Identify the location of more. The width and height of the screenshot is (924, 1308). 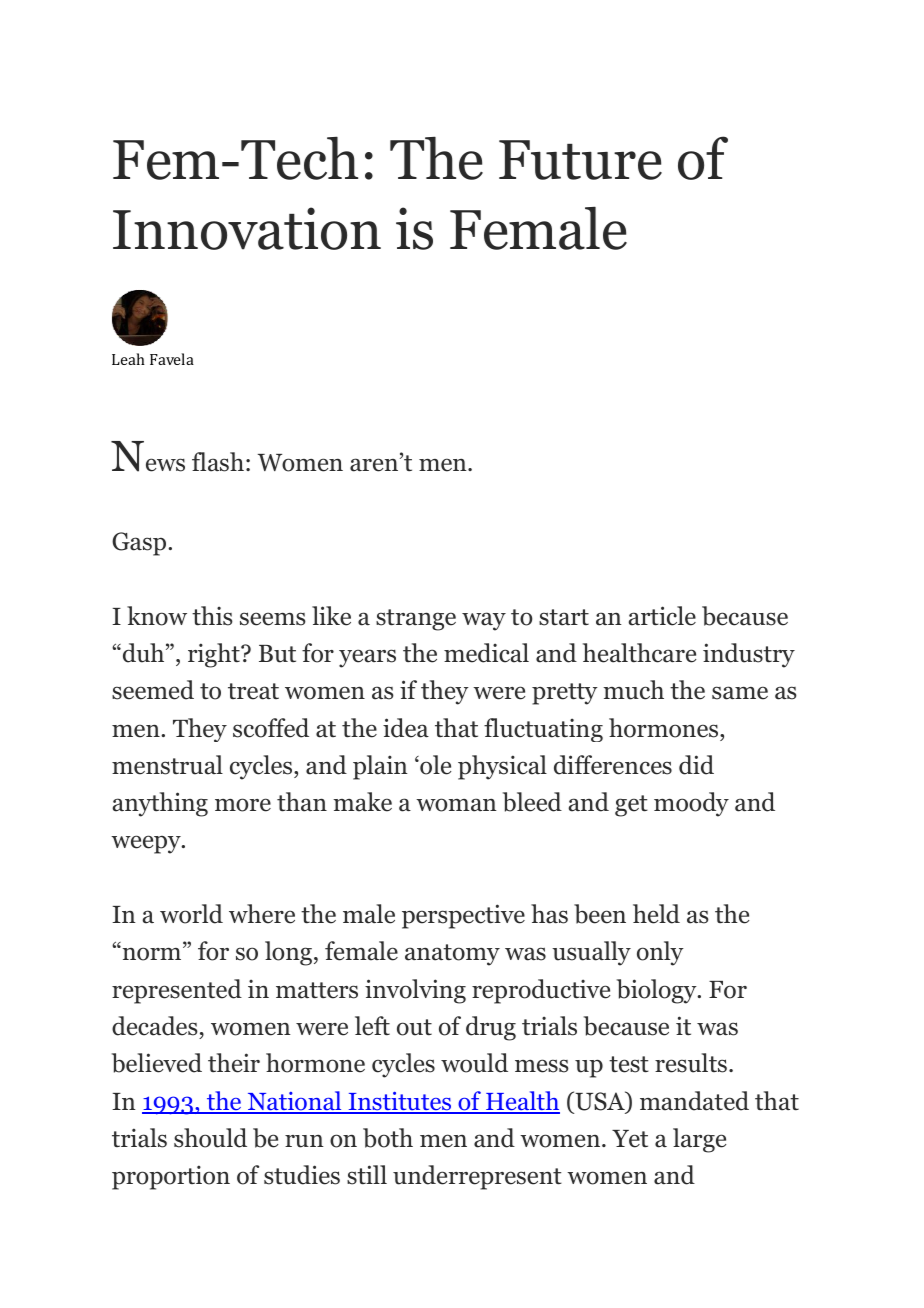
(243, 805).
